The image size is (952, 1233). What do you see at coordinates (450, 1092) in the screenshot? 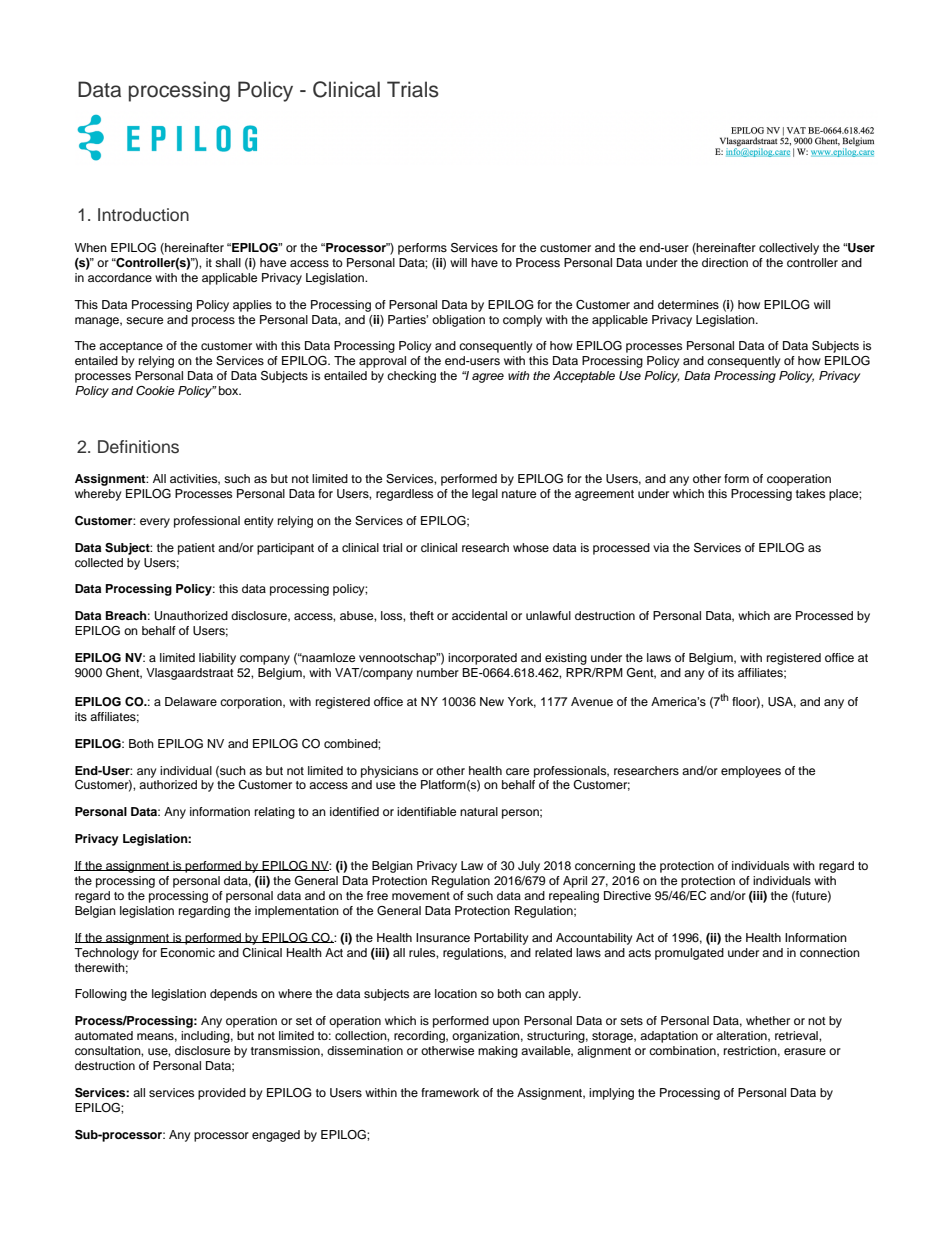
I see `framework` at bounding box center [450, 1092].
